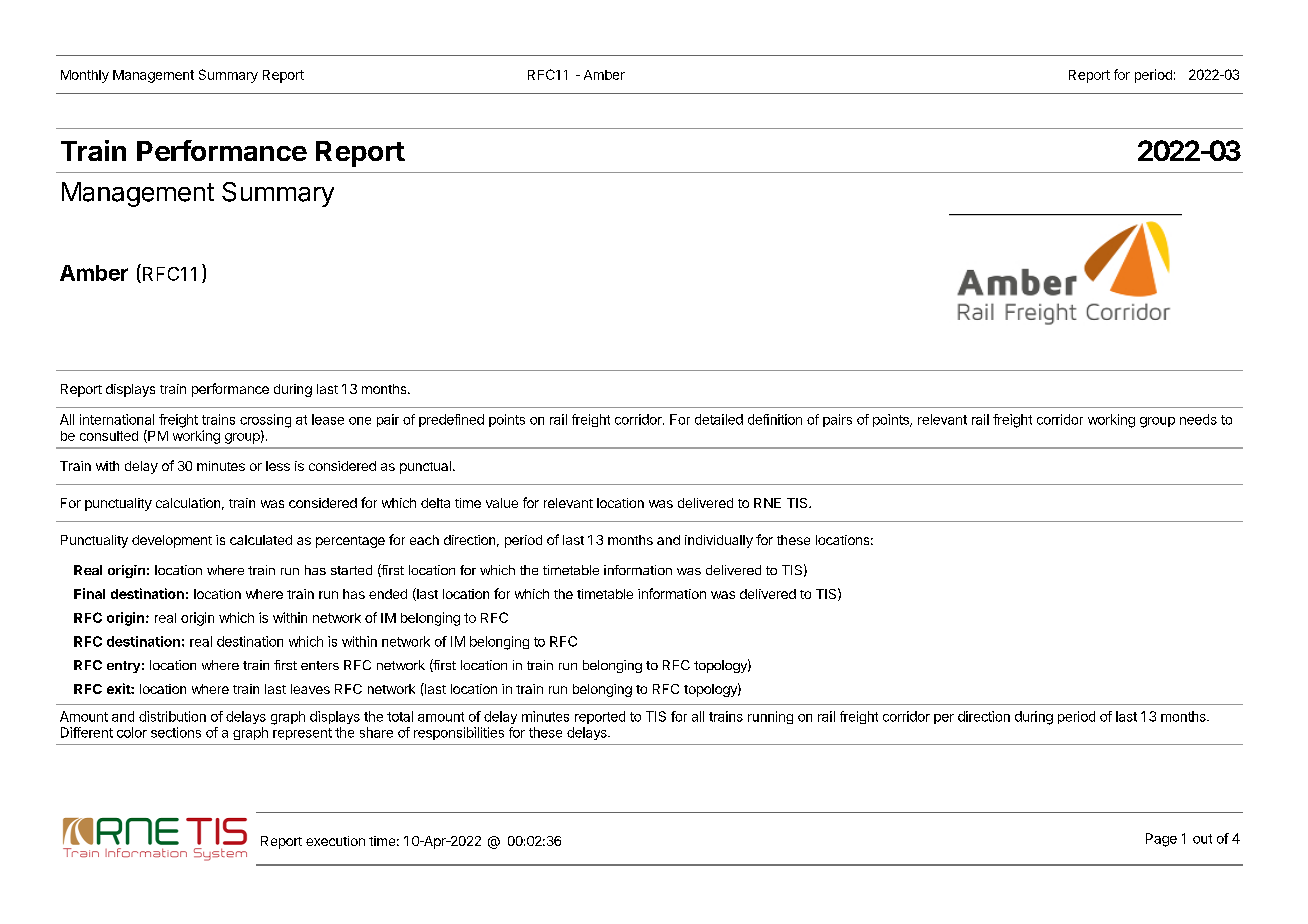 Image resolution: width=1308 pixels, height=924 pixels. I want to click on less, so click(278, 466).
